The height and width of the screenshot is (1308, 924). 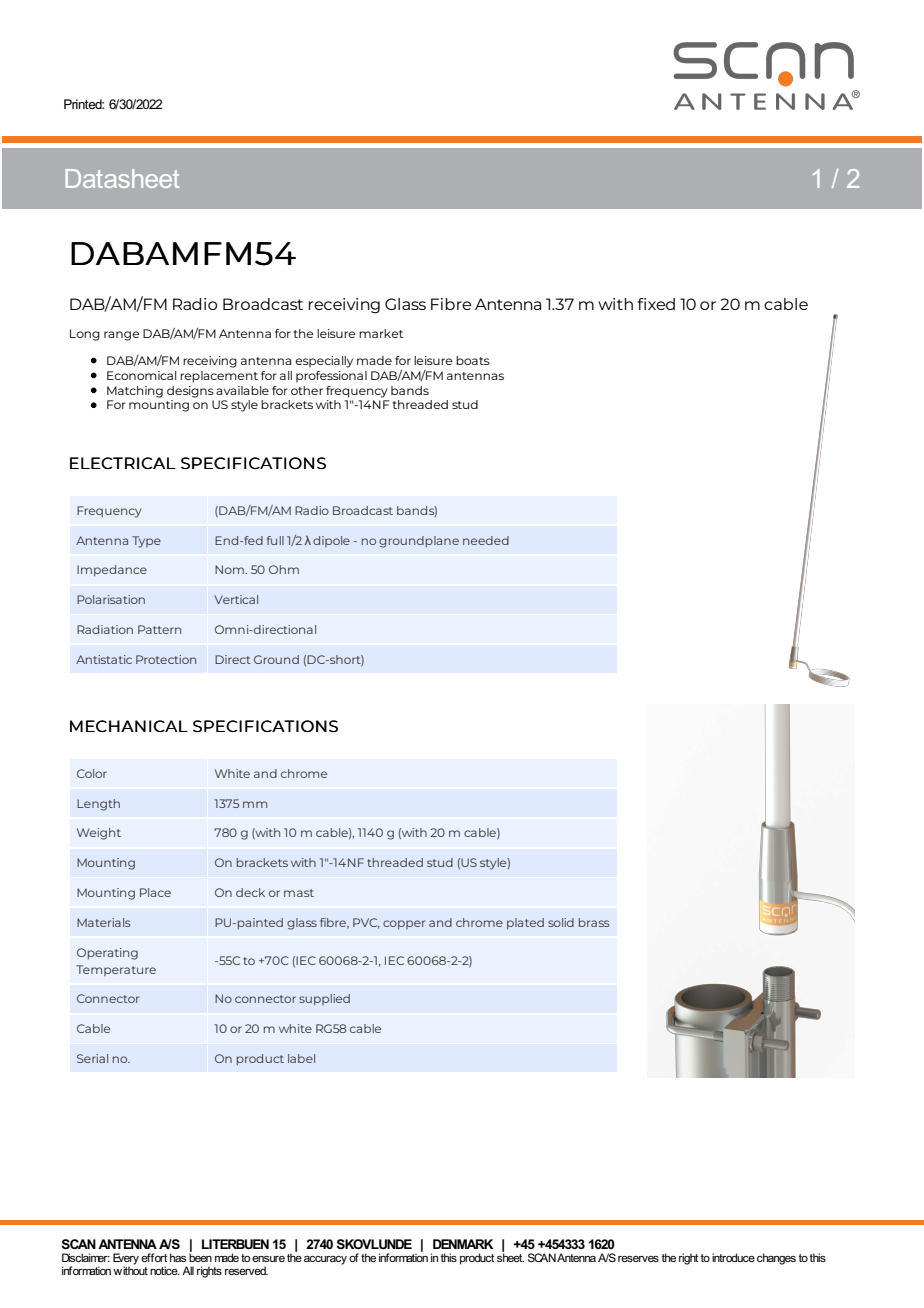 I want to click on mast, so click(x=299, y=893).
